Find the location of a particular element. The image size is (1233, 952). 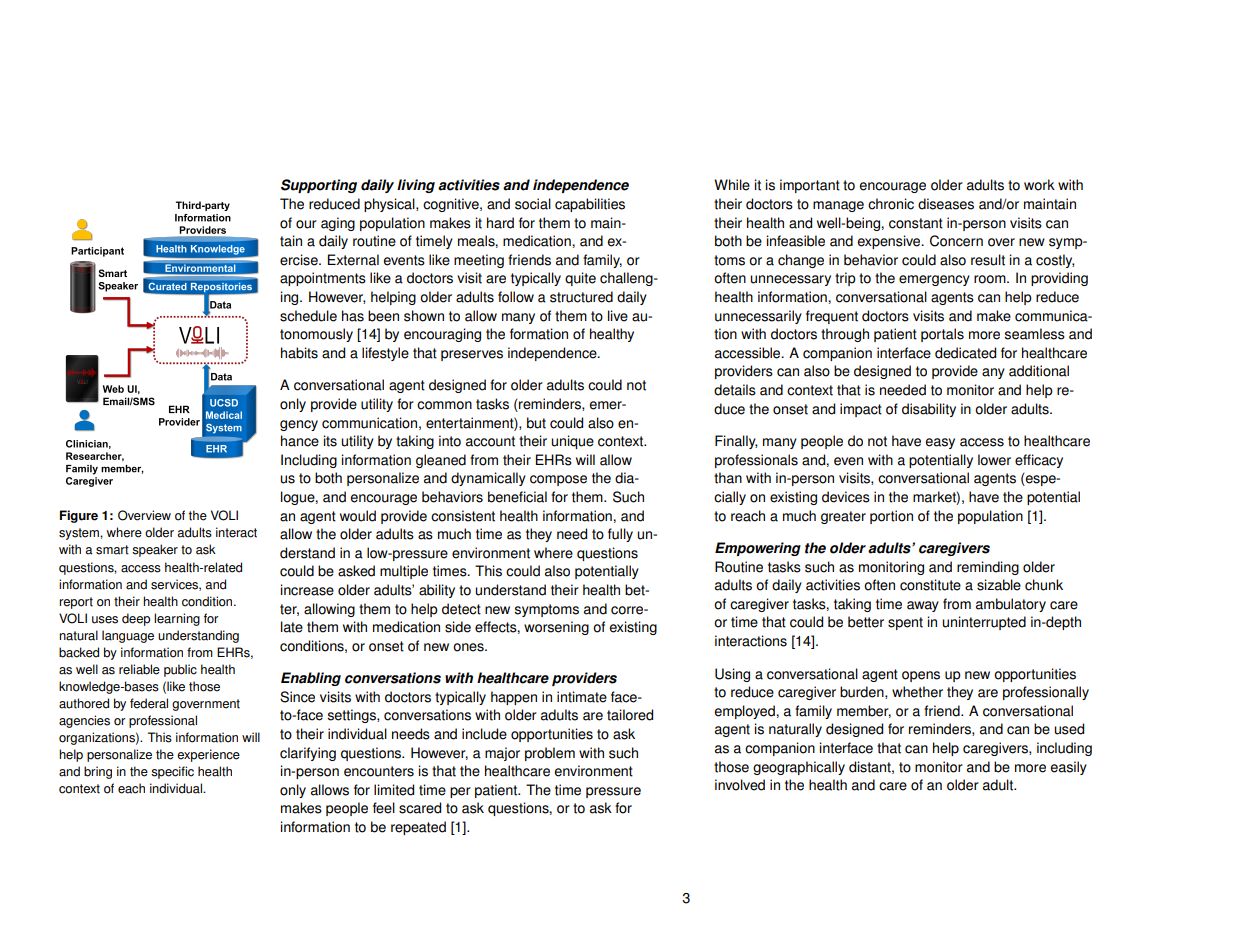

specific is located at coordinates (172, 772).
